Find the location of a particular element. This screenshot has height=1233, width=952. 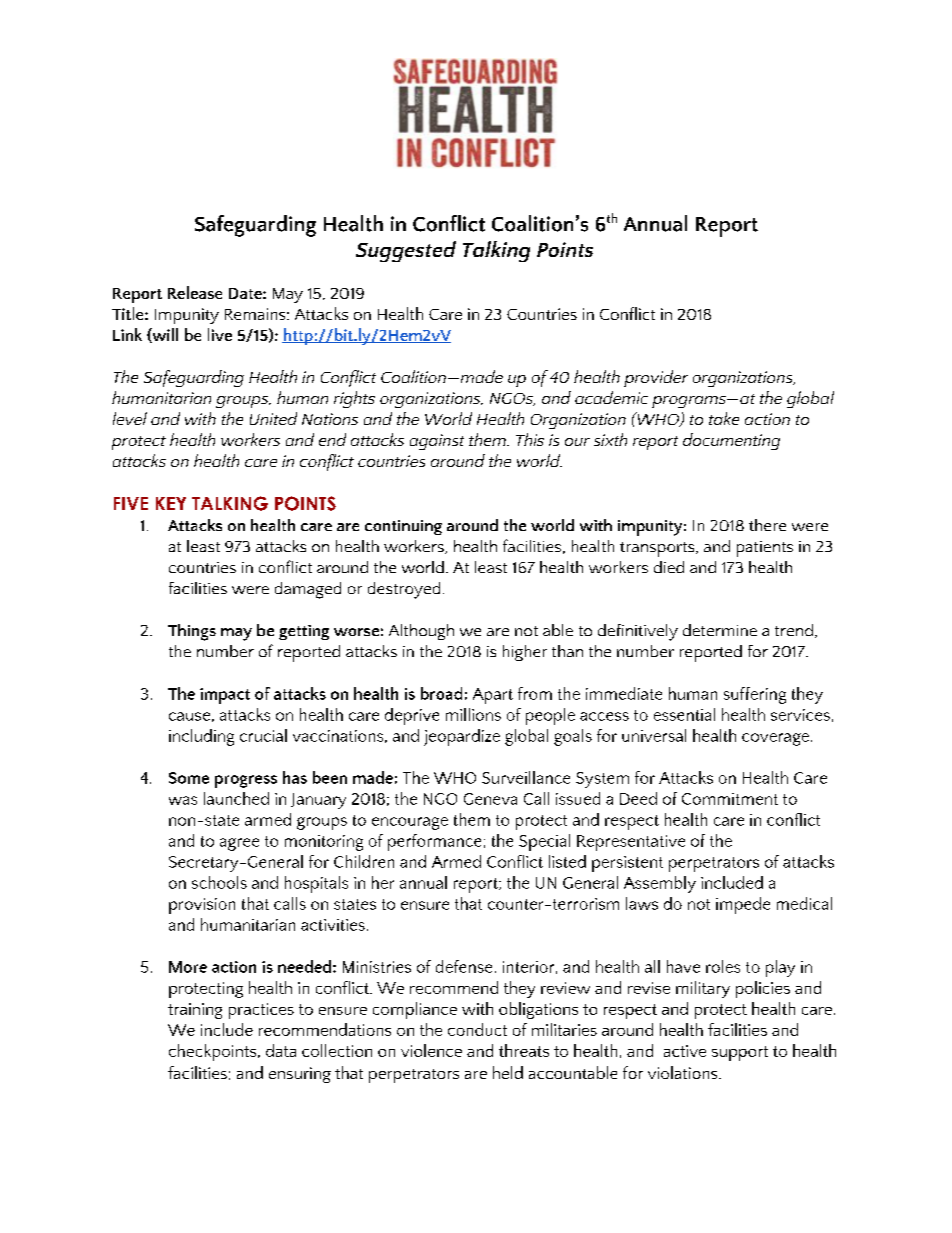

support is located at coordinates (740, 1053).
